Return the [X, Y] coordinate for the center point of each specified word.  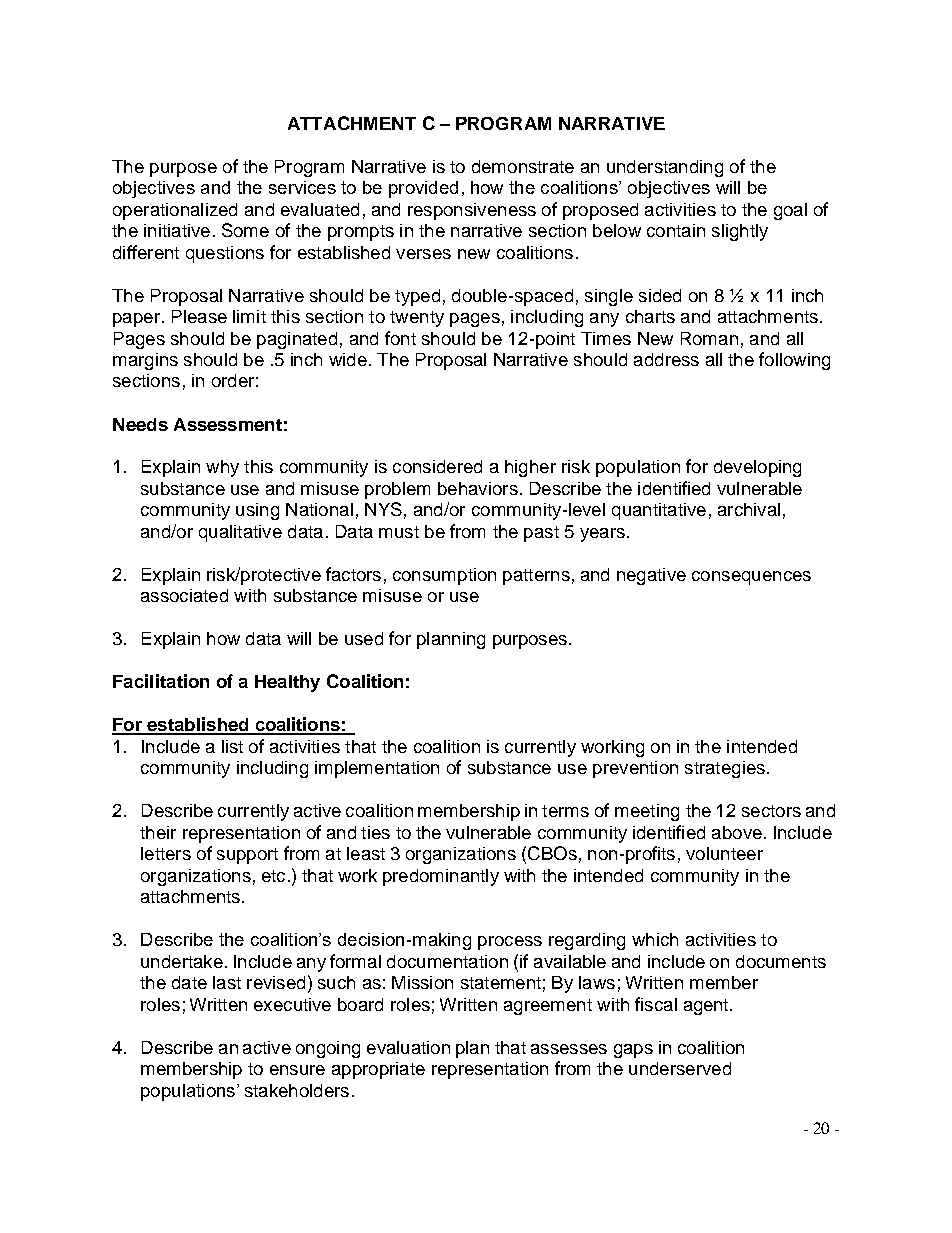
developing [757, 468]
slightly [740, 232]
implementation [377, 769]
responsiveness [472, 211]
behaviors [478, 488]
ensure [297, 1070]
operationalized [175, 211]
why [222, 468]
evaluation [408, 1047]
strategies [725, 769]
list [232, 746]
